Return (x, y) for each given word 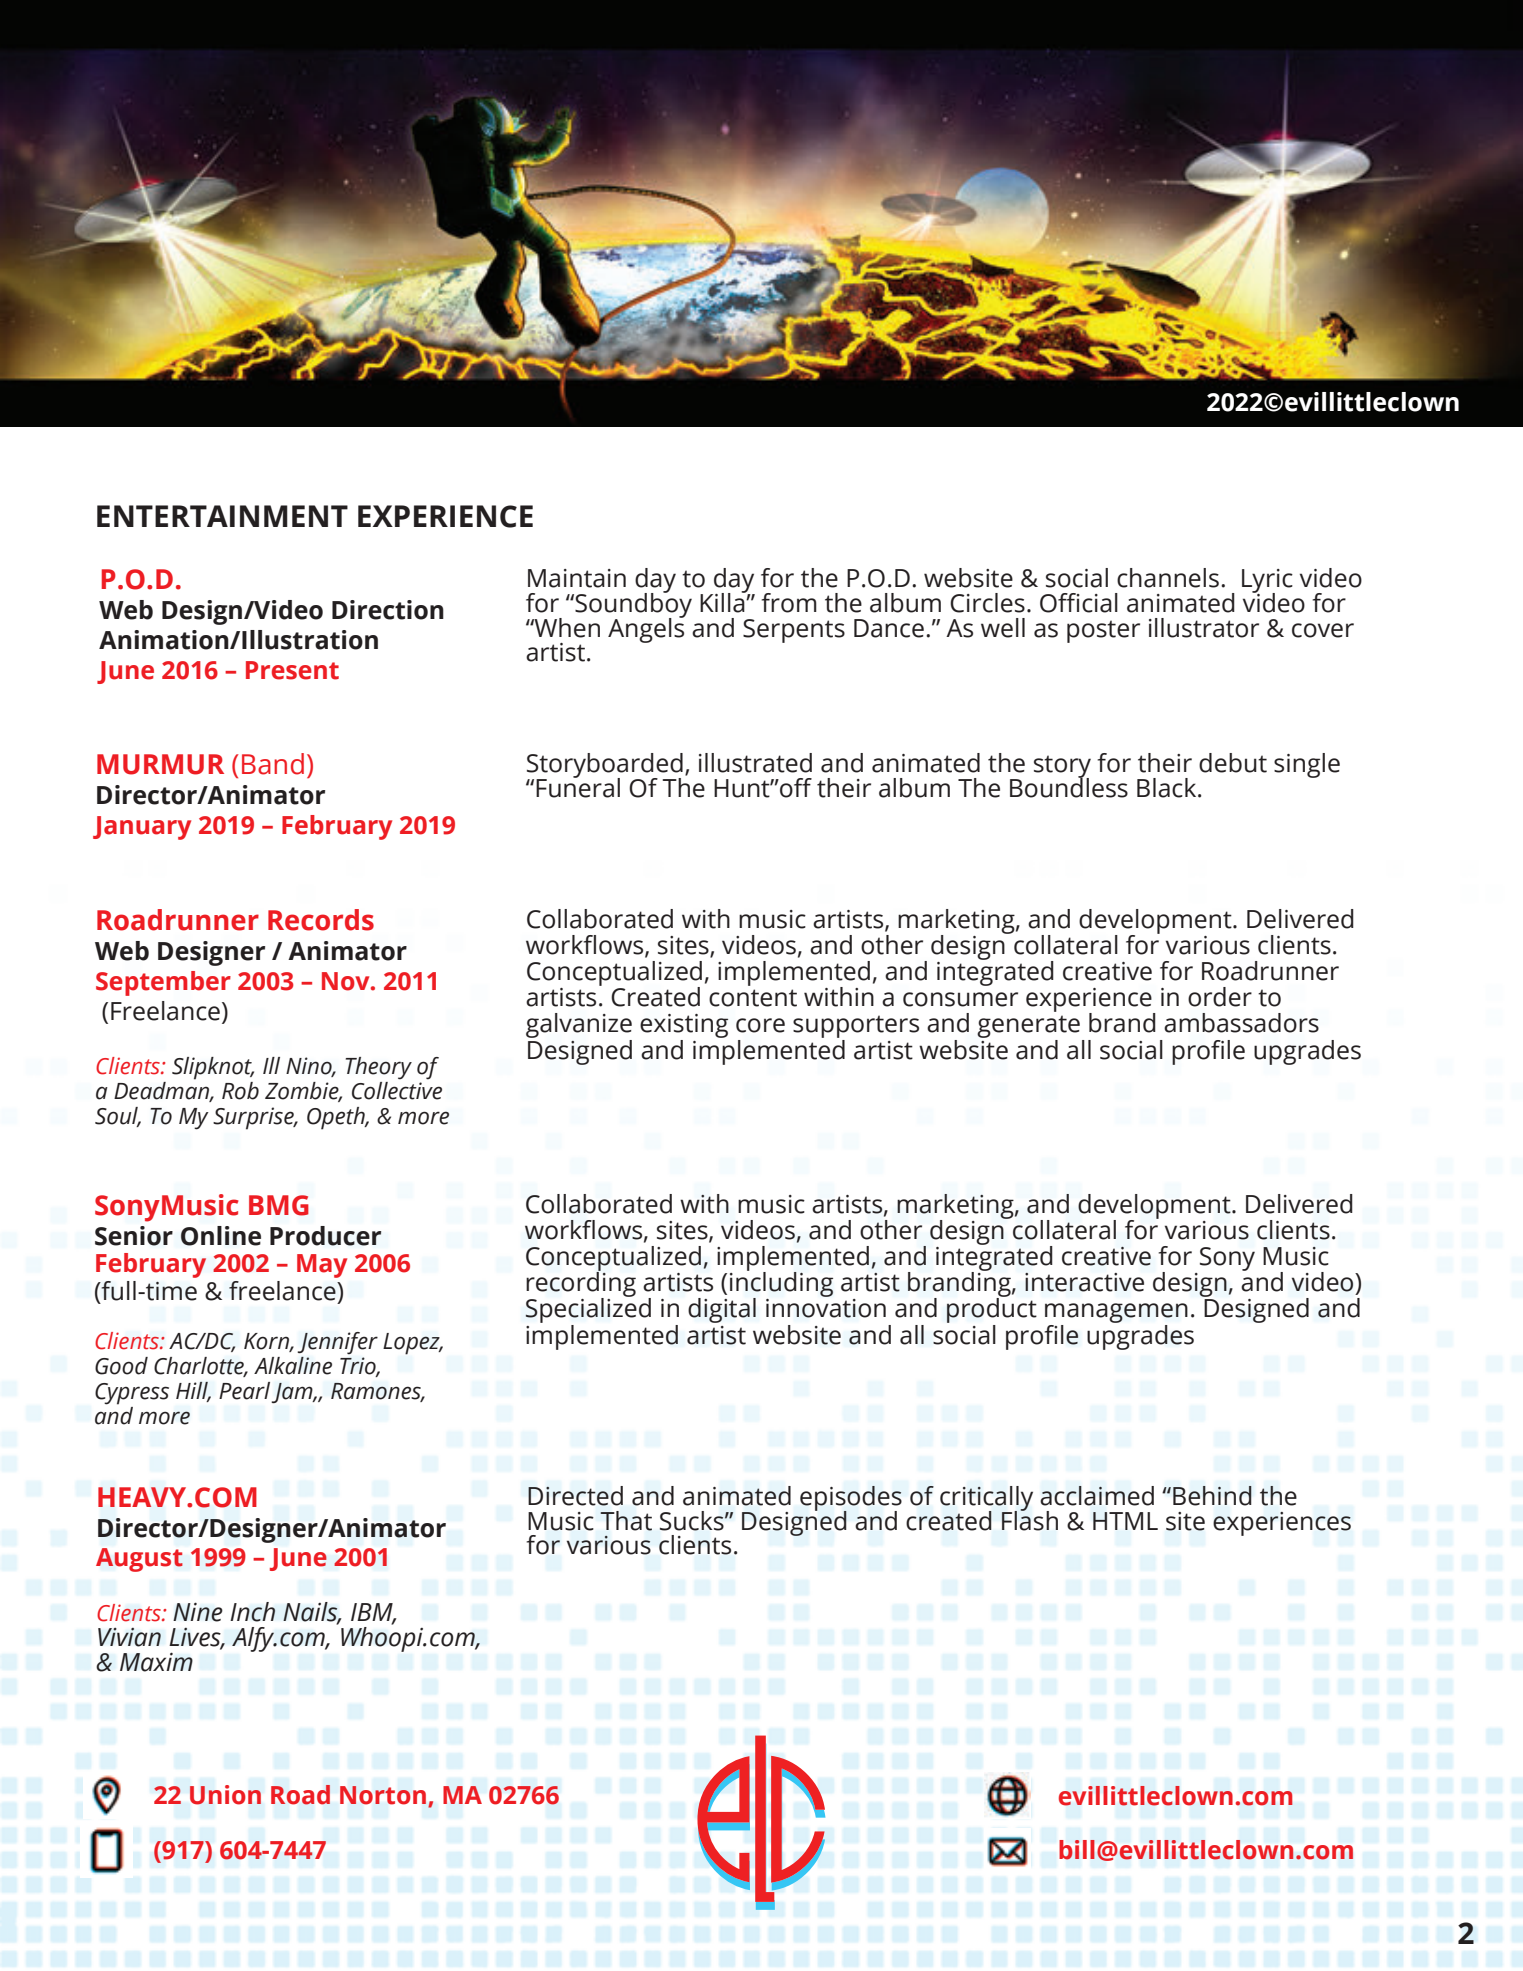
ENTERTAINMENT (222, 516)
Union (225, 1795)
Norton (383, 1795)
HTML (1125, 1521)
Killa (723, 601)
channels (1168, 578)
